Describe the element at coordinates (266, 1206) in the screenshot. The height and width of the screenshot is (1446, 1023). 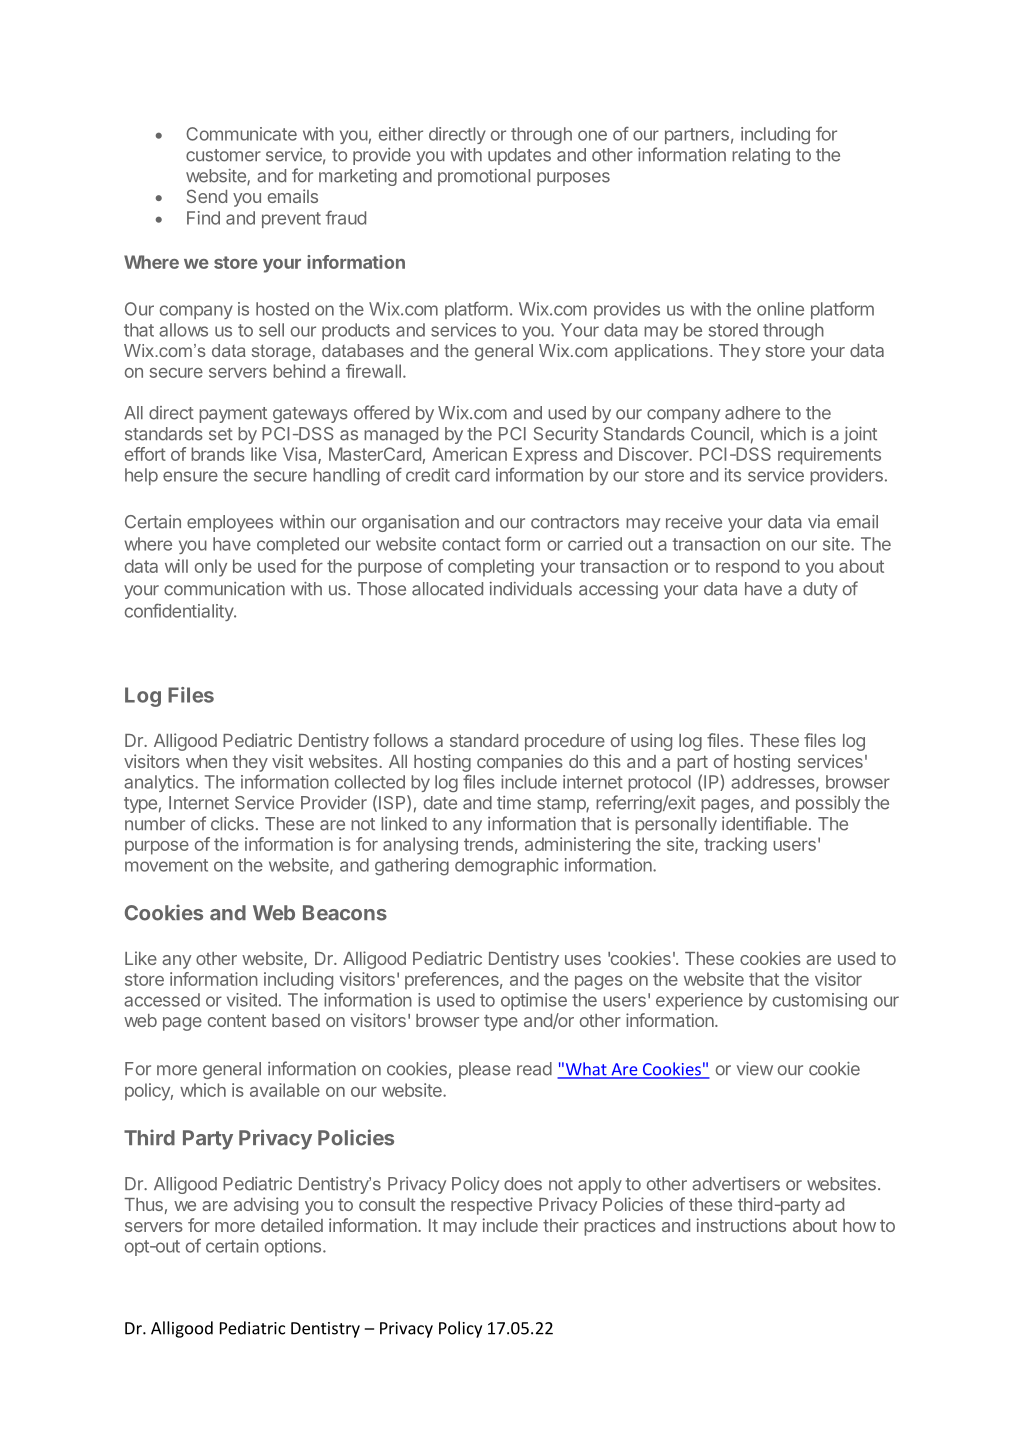
I see `advising` at that location.
